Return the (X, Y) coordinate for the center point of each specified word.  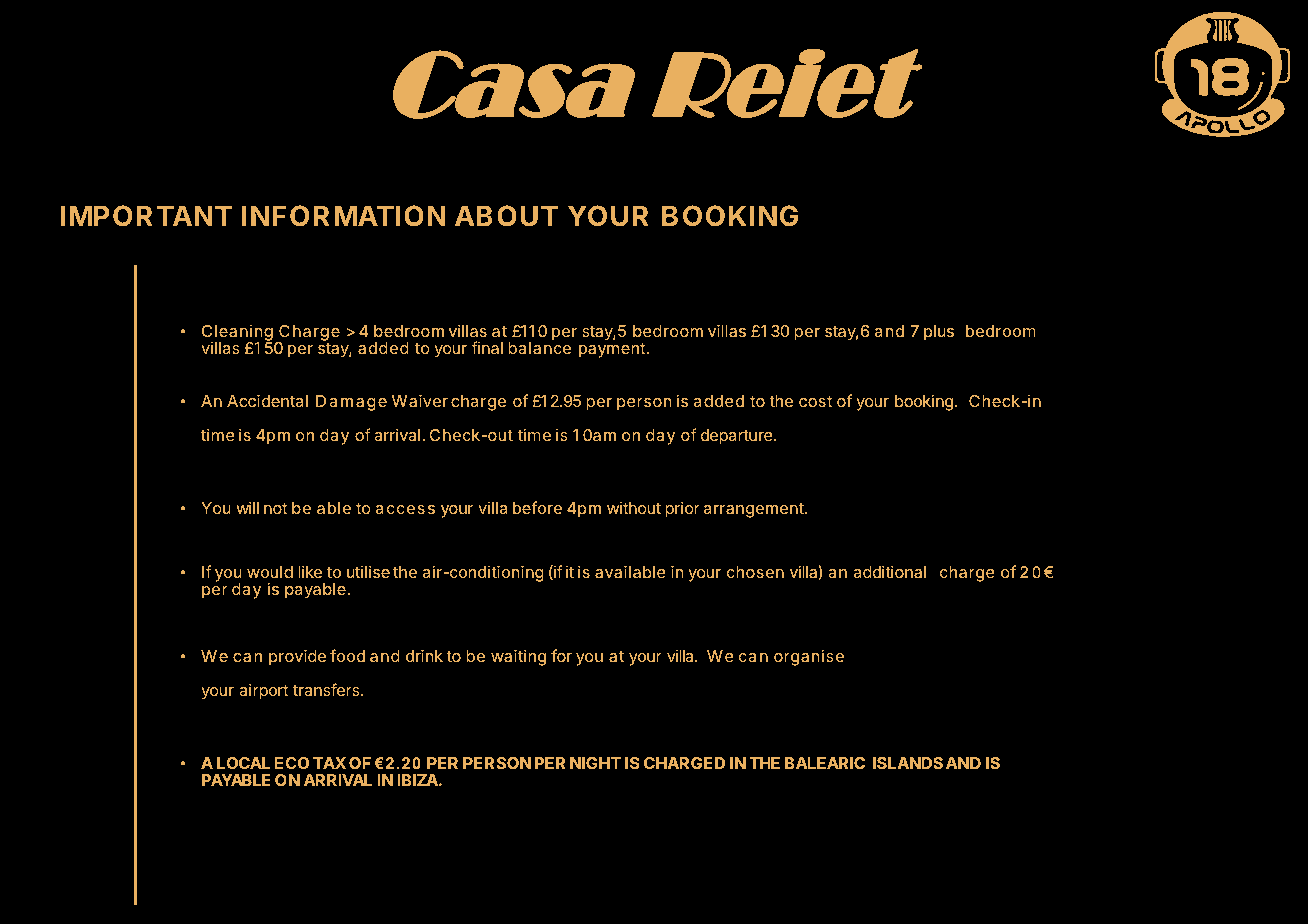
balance (539, 348)
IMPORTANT (146, 215)
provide (297, 657)
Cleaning (237, 334)
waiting (518, 657)
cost (815, 401)
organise (809, 657)
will (247, 507)
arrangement (754, 510)
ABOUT (506, 215)
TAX (329, 763)
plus (939, 333)
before (537, 507)
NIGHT (595, 763)
